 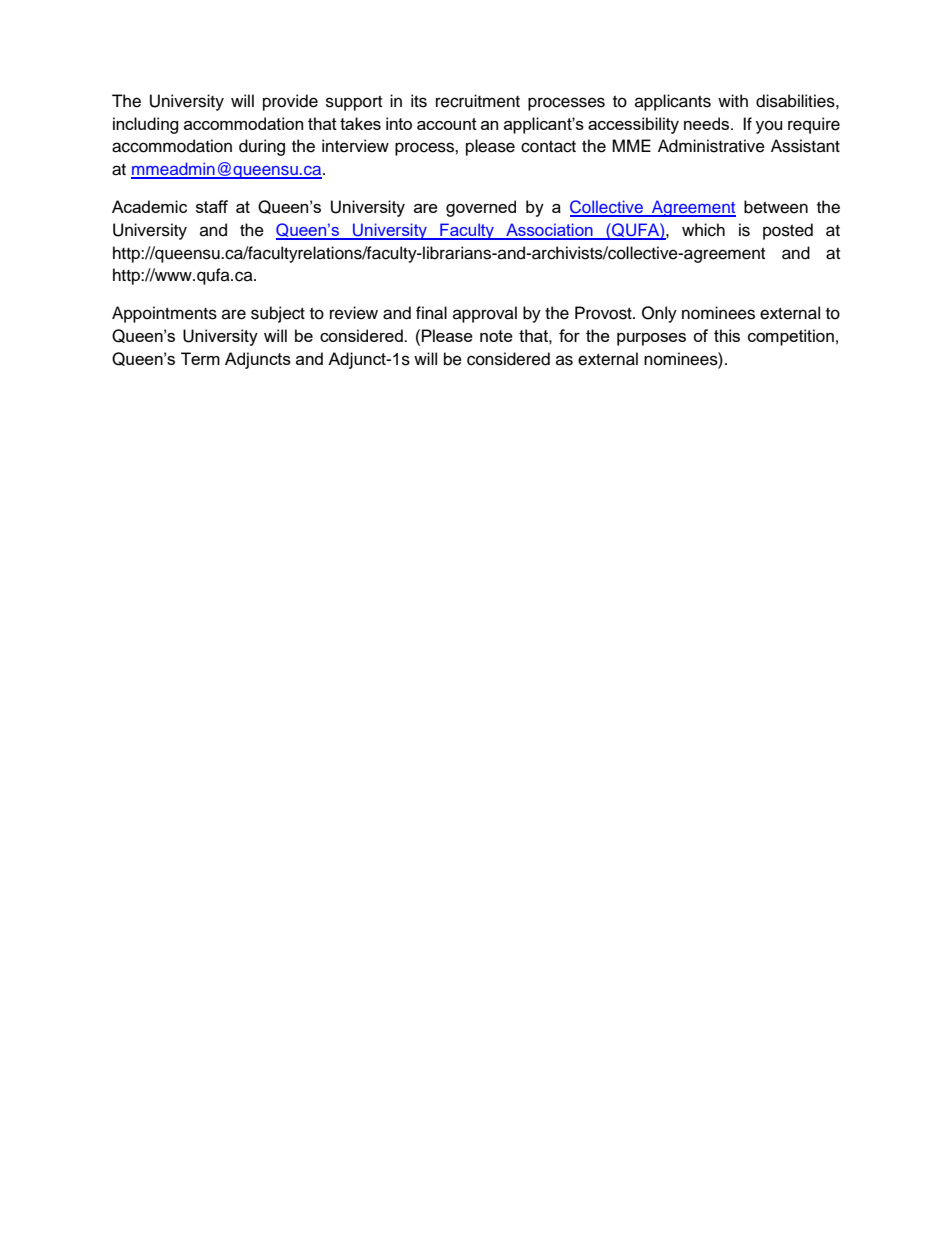 I want to click on staff, so click(x=212, y=206).
